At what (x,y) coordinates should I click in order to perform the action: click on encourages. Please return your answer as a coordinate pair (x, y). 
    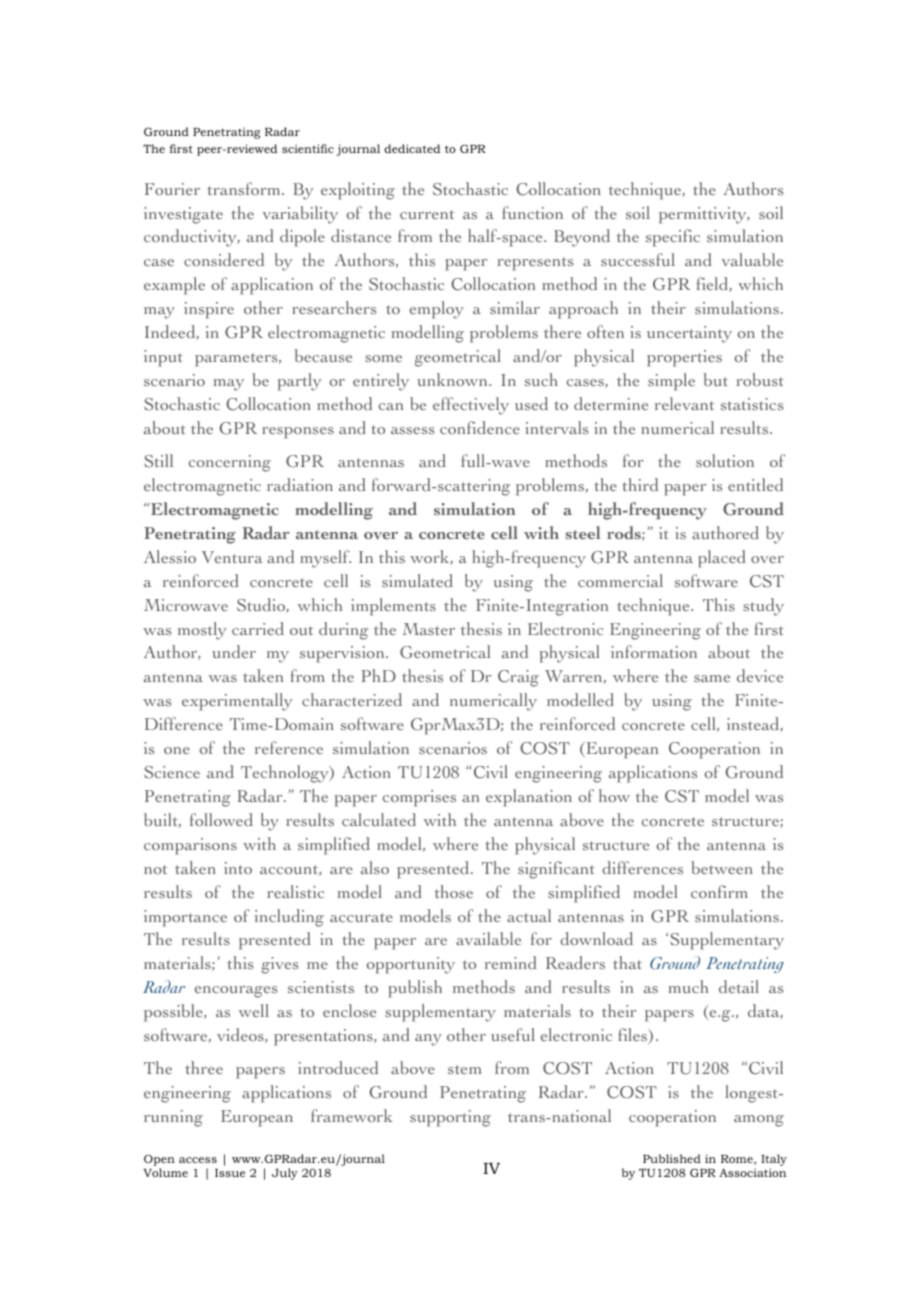
    Looking at the image, I should click on (236, 992).
